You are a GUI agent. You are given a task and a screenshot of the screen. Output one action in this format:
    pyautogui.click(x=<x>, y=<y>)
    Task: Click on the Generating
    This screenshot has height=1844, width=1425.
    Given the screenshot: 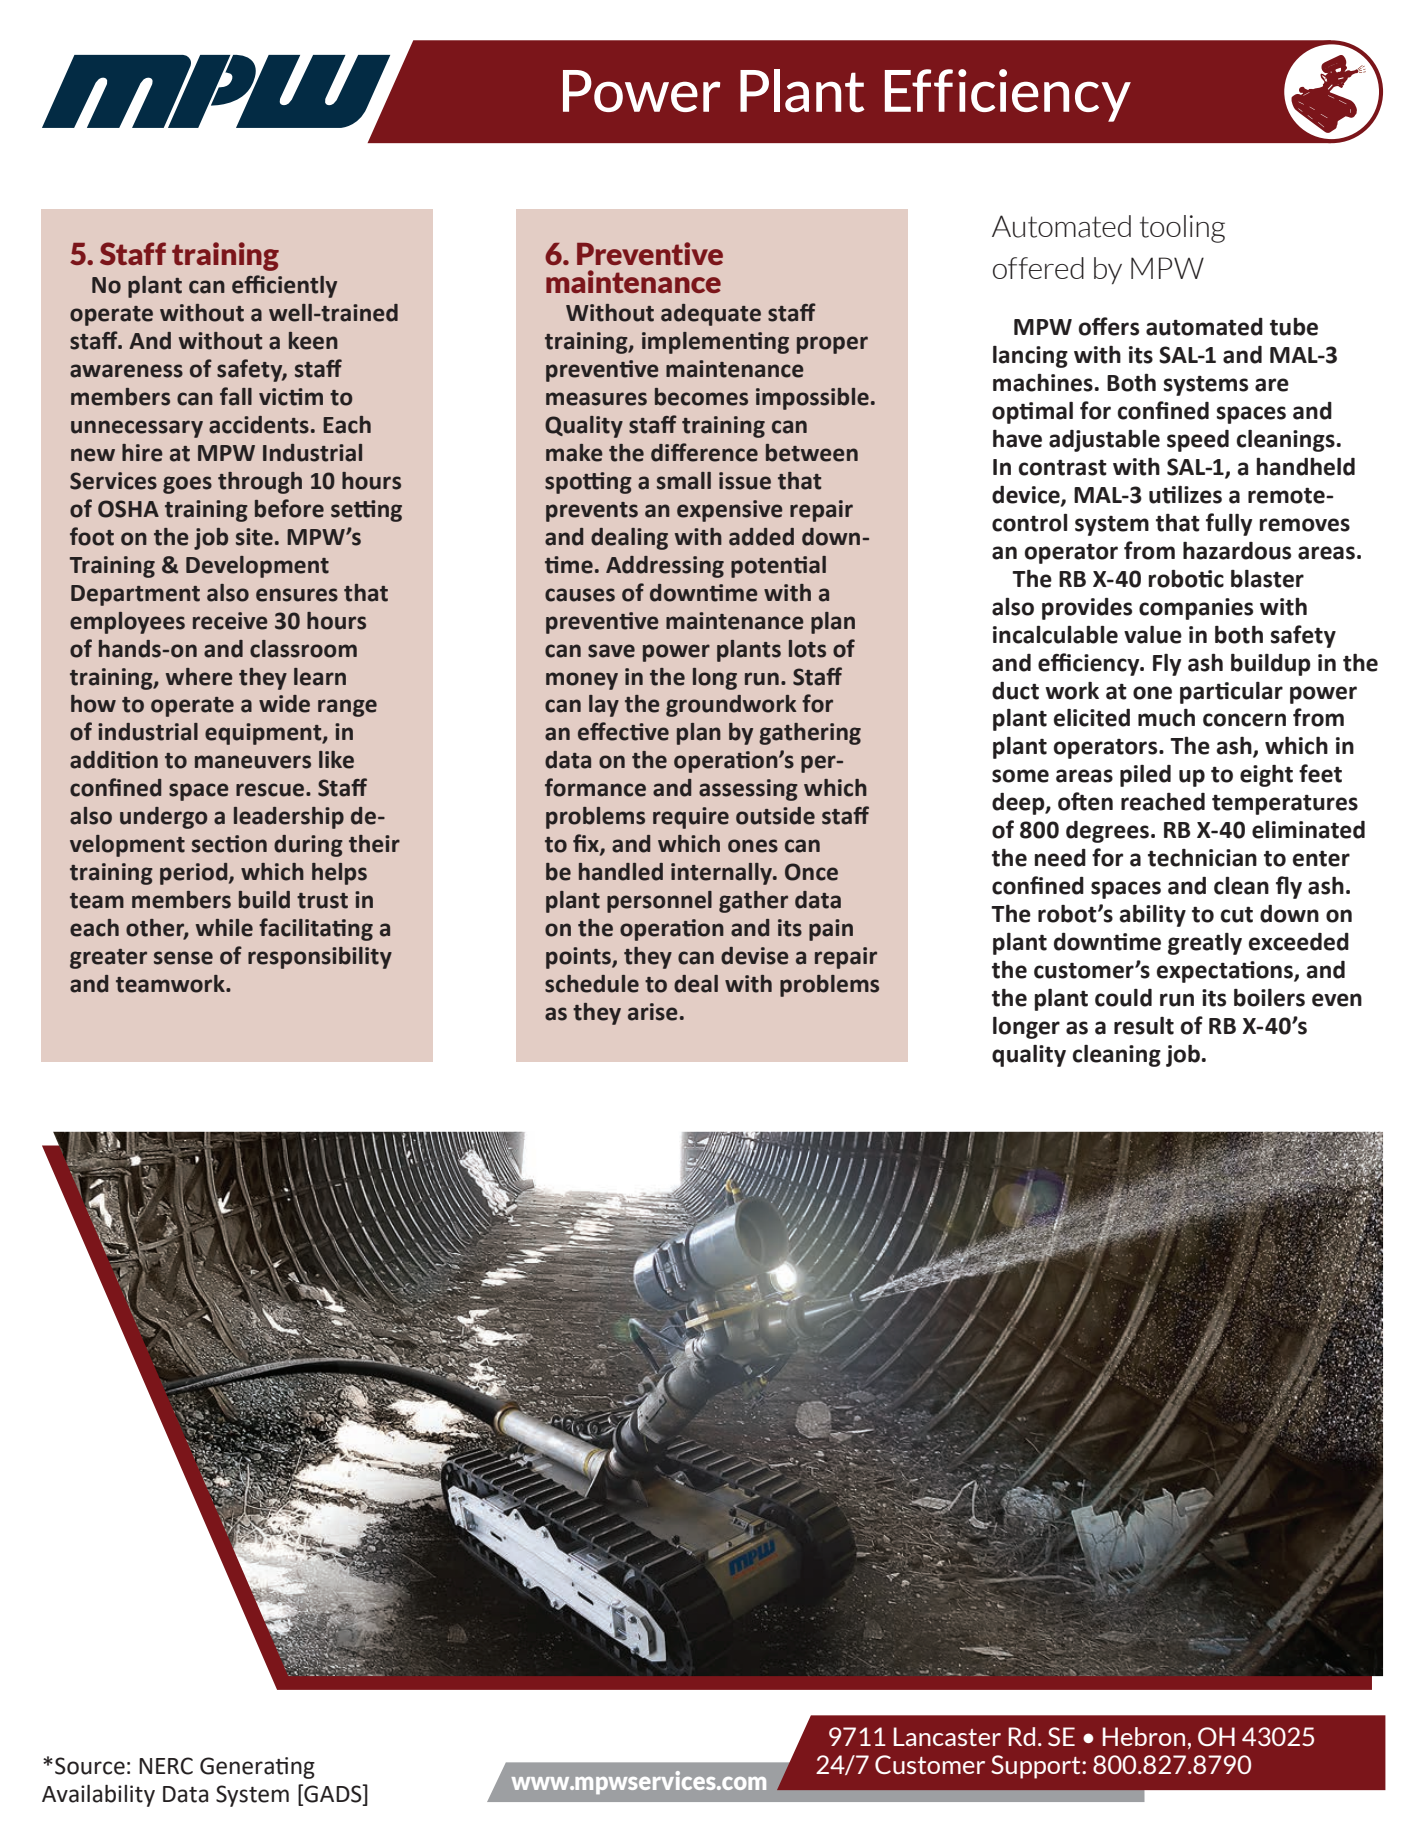 What is the action you would take?
    pyautogui.click(x=257, y=1768)
